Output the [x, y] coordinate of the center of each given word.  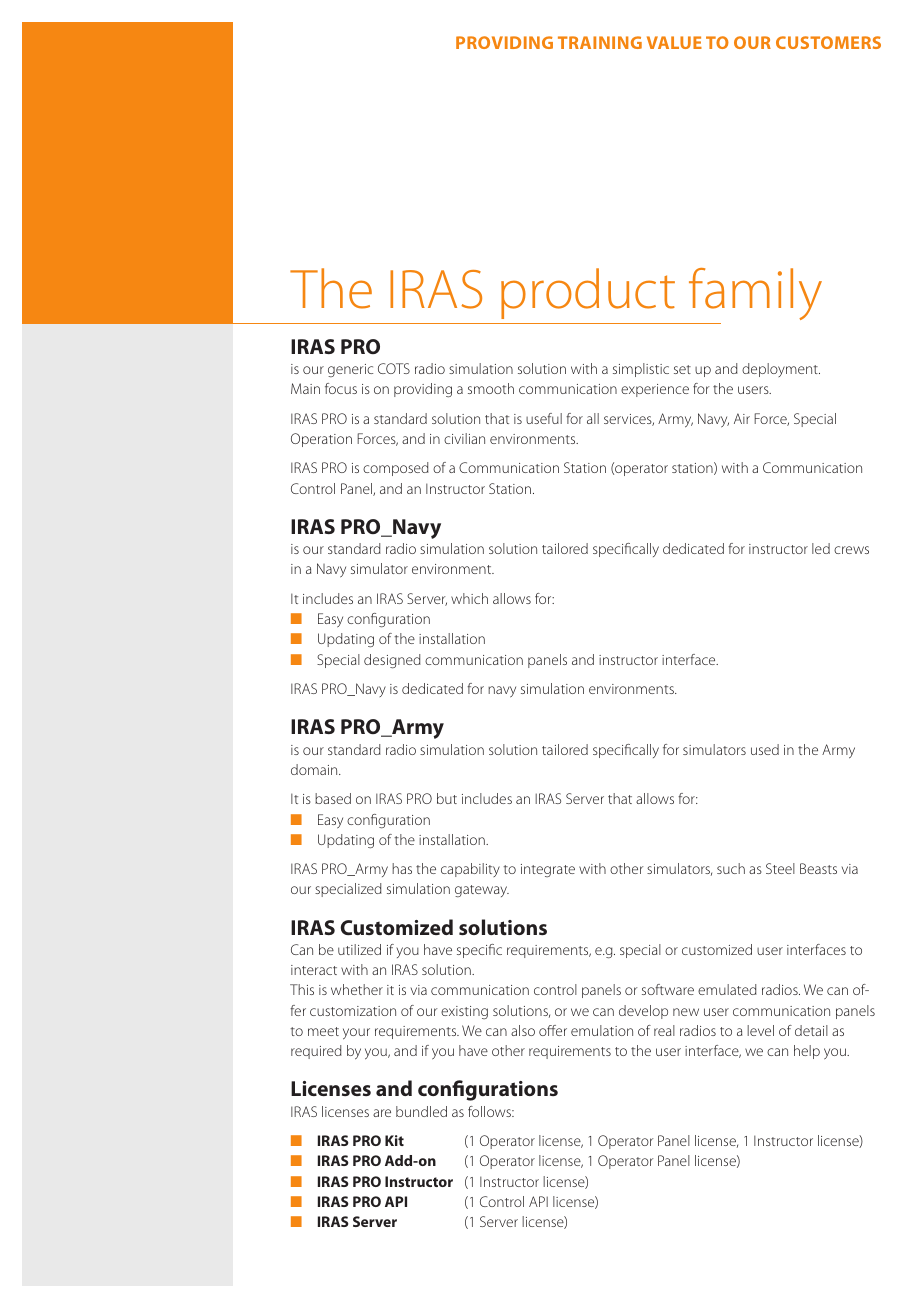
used [765, 749]
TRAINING [600, 42]
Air [742, 418]
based [333, 798]
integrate [548, 870]
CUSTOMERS [828, 42]
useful [544, 418]
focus [341, 388]
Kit [394, 1140]
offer [553, 1030]
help [807, 1052]
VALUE [674, 42]
